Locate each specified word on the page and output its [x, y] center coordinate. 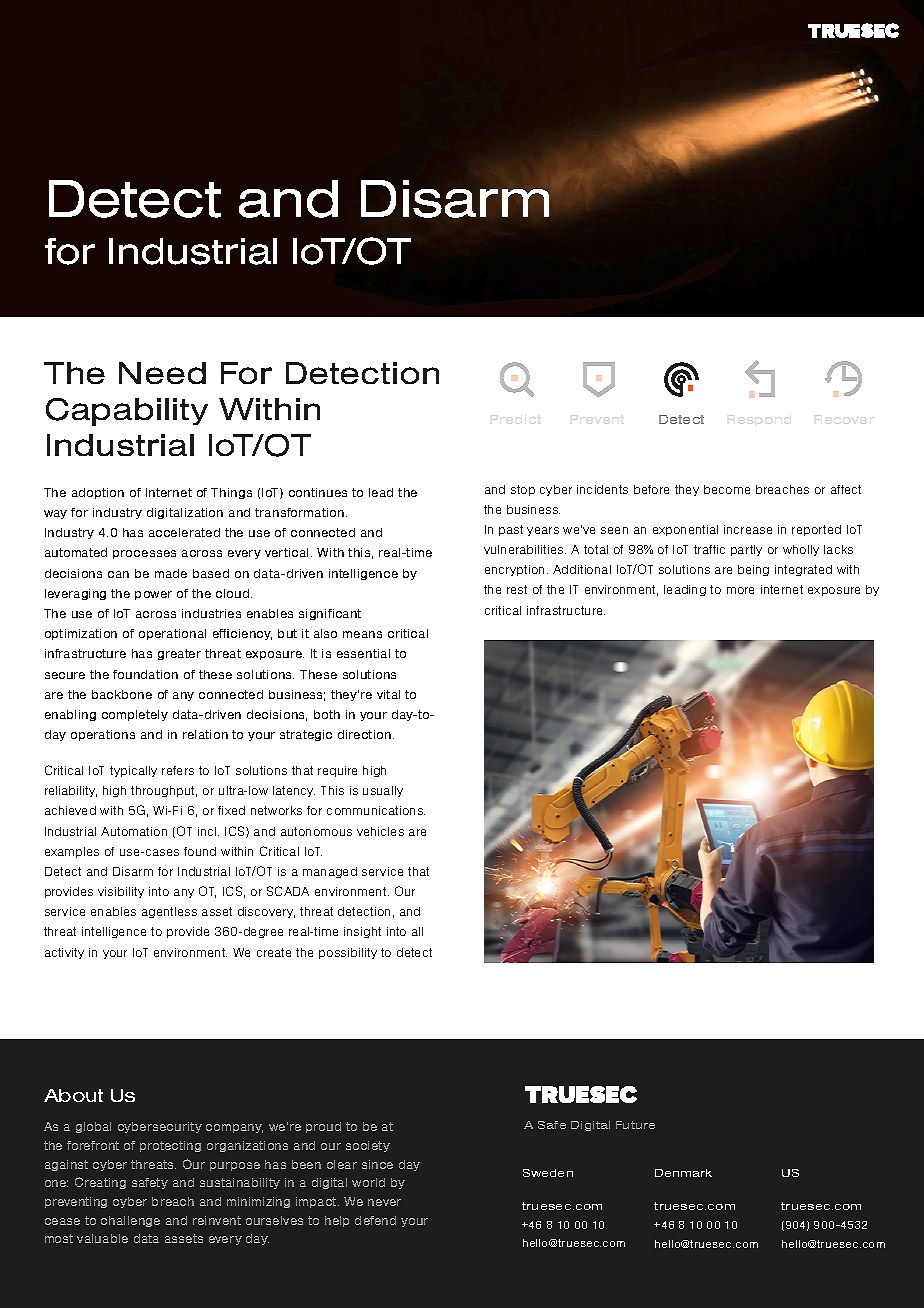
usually [383, 791]
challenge [130, 1221]
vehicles [380, 831]
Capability [127, 412]
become [727, 489]
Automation [134, 831]
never [384, 1202]
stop [523, 490]
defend [375, 1220]
